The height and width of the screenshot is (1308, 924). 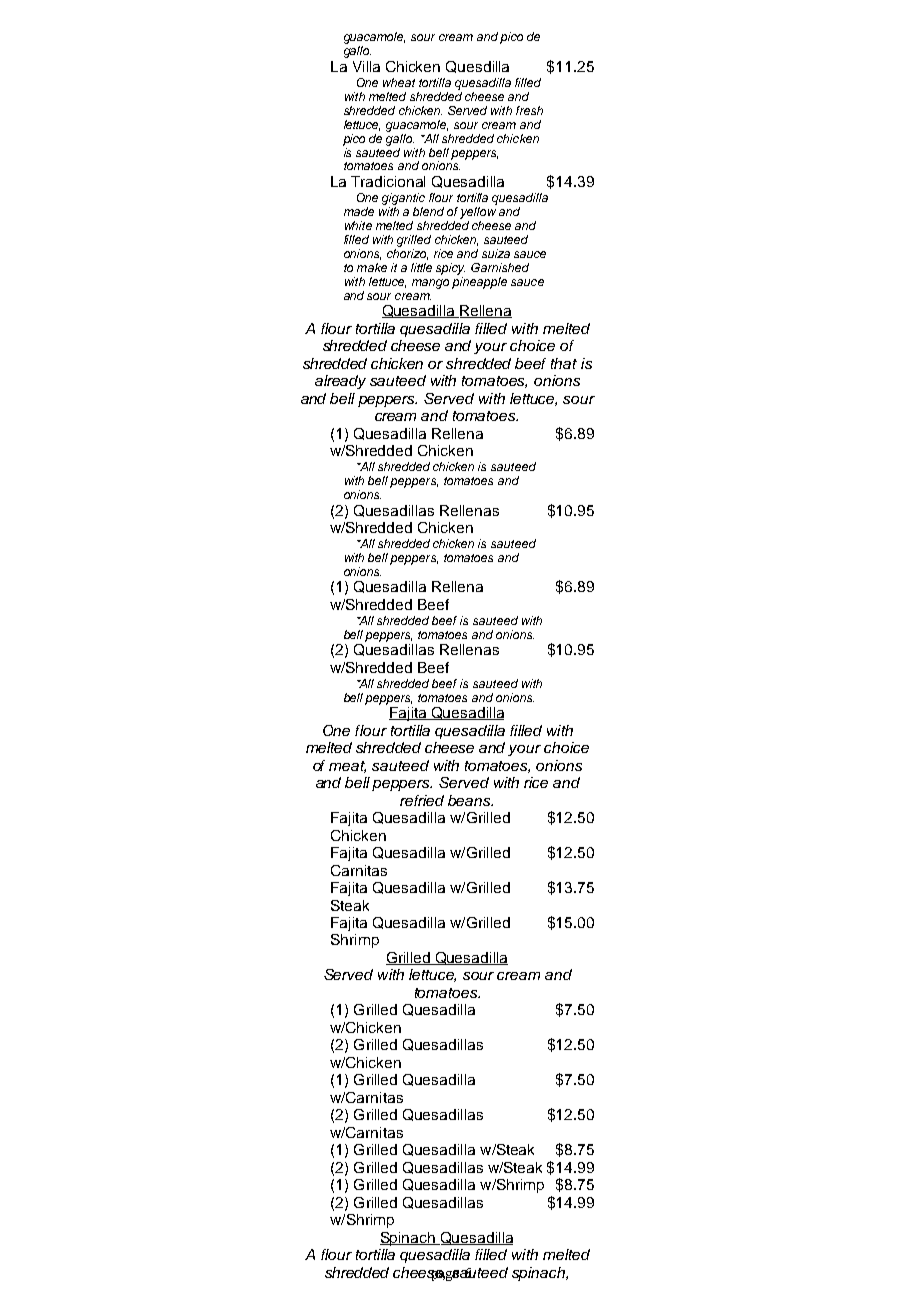 What do you see at coordinates (564, 363) in the screenshot?
I see `that` at bounding box center [564, 363].
